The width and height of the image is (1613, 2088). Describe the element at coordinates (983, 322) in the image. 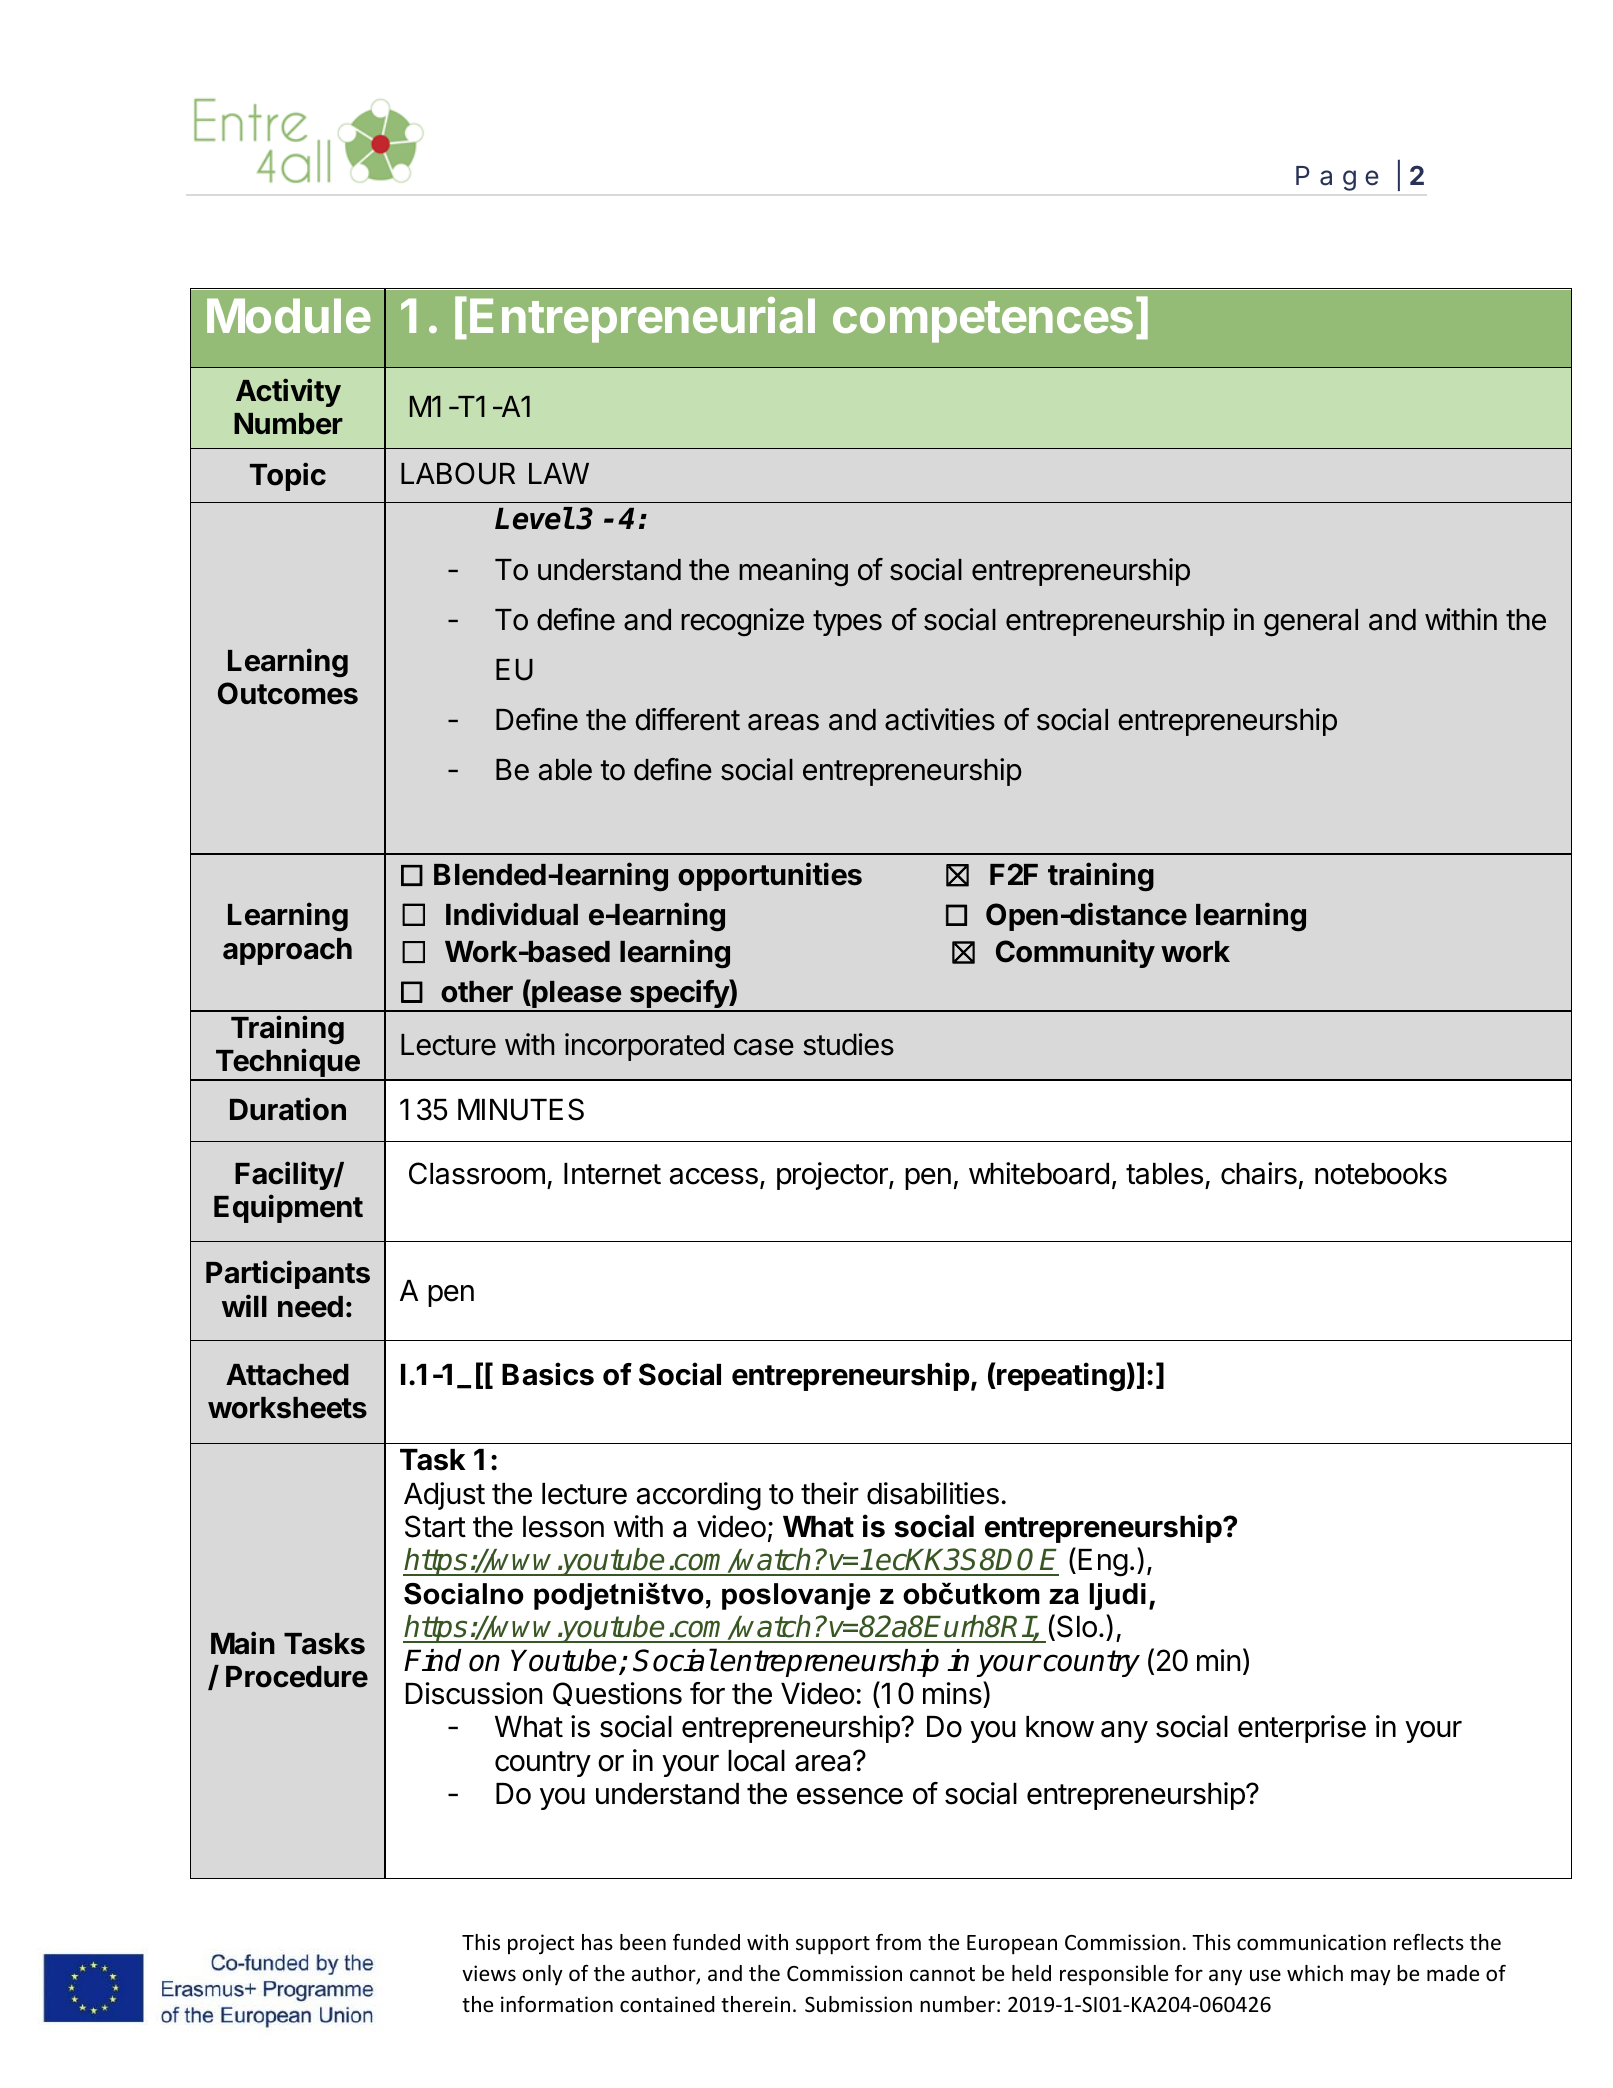

I see `competences` at that location.
